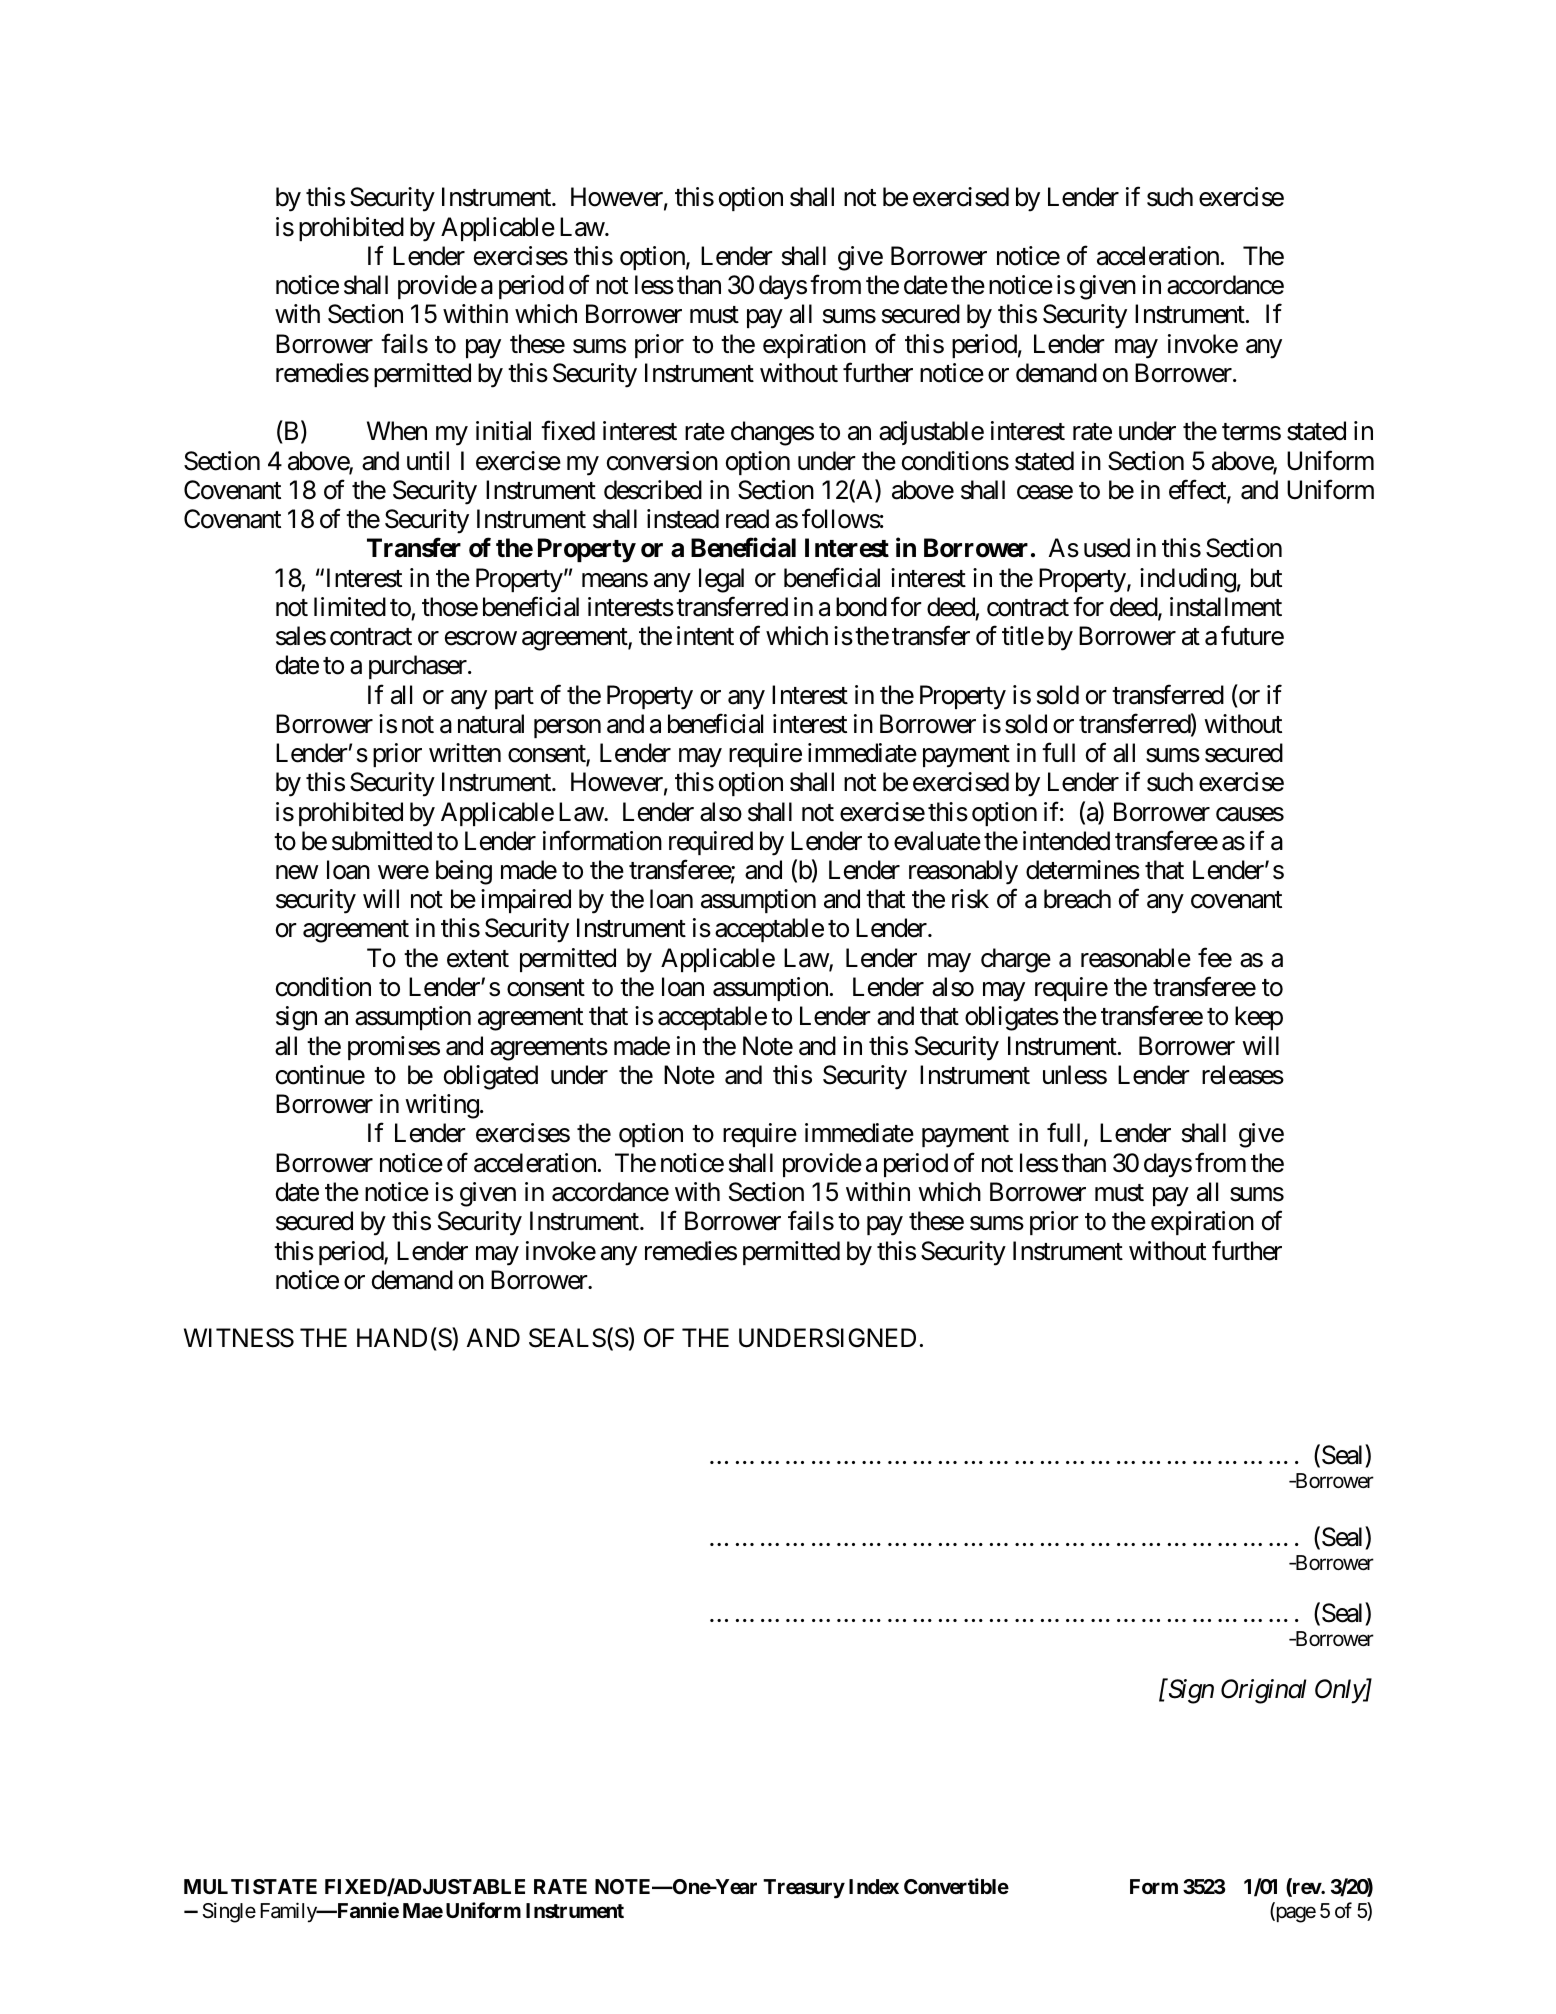 The width and height of the page is (1556, 2014). Describe the element at coordinates (397, 431) in the page. I see `When` at that location.
